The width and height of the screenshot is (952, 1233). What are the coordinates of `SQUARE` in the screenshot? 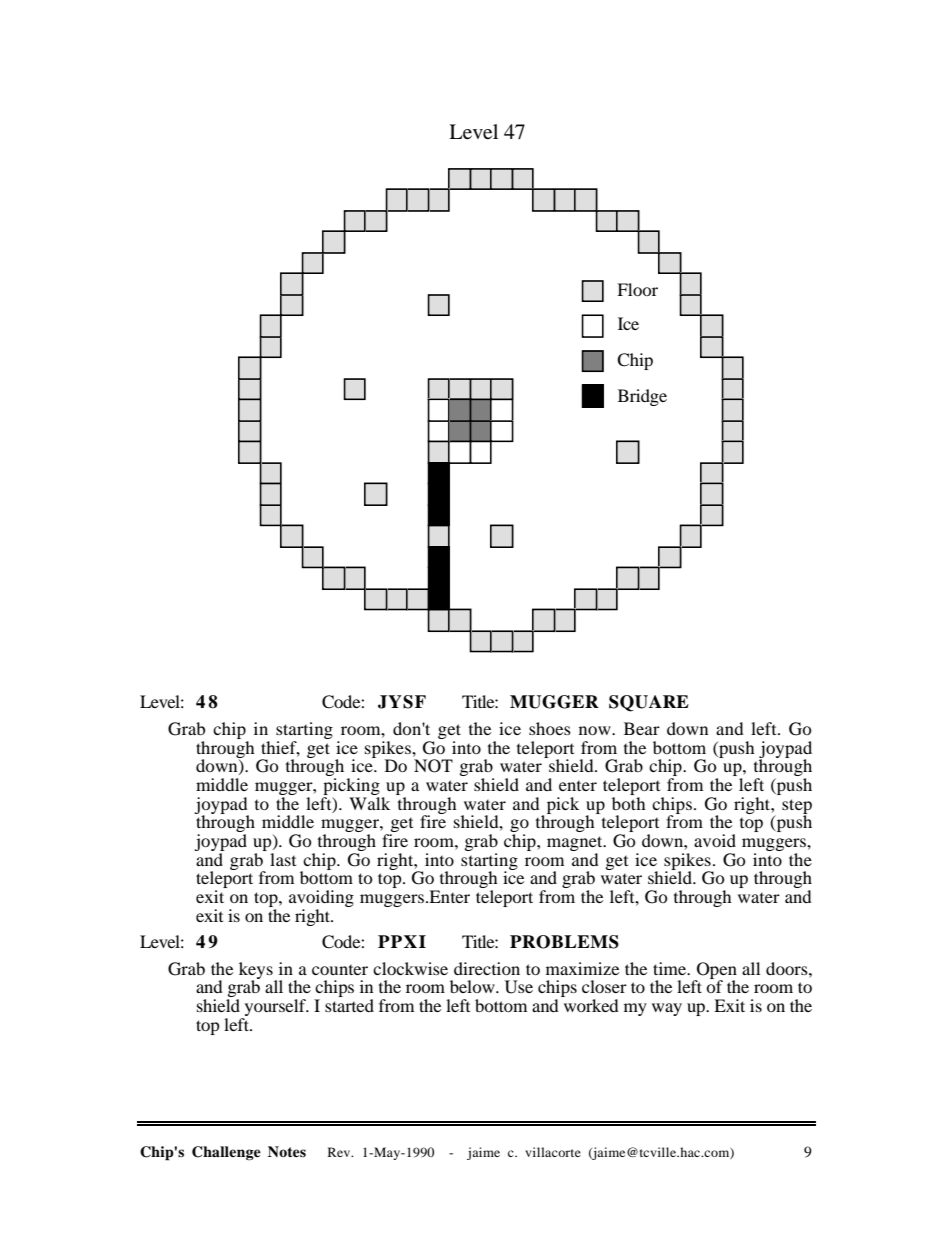 It's located at (649, 703).
